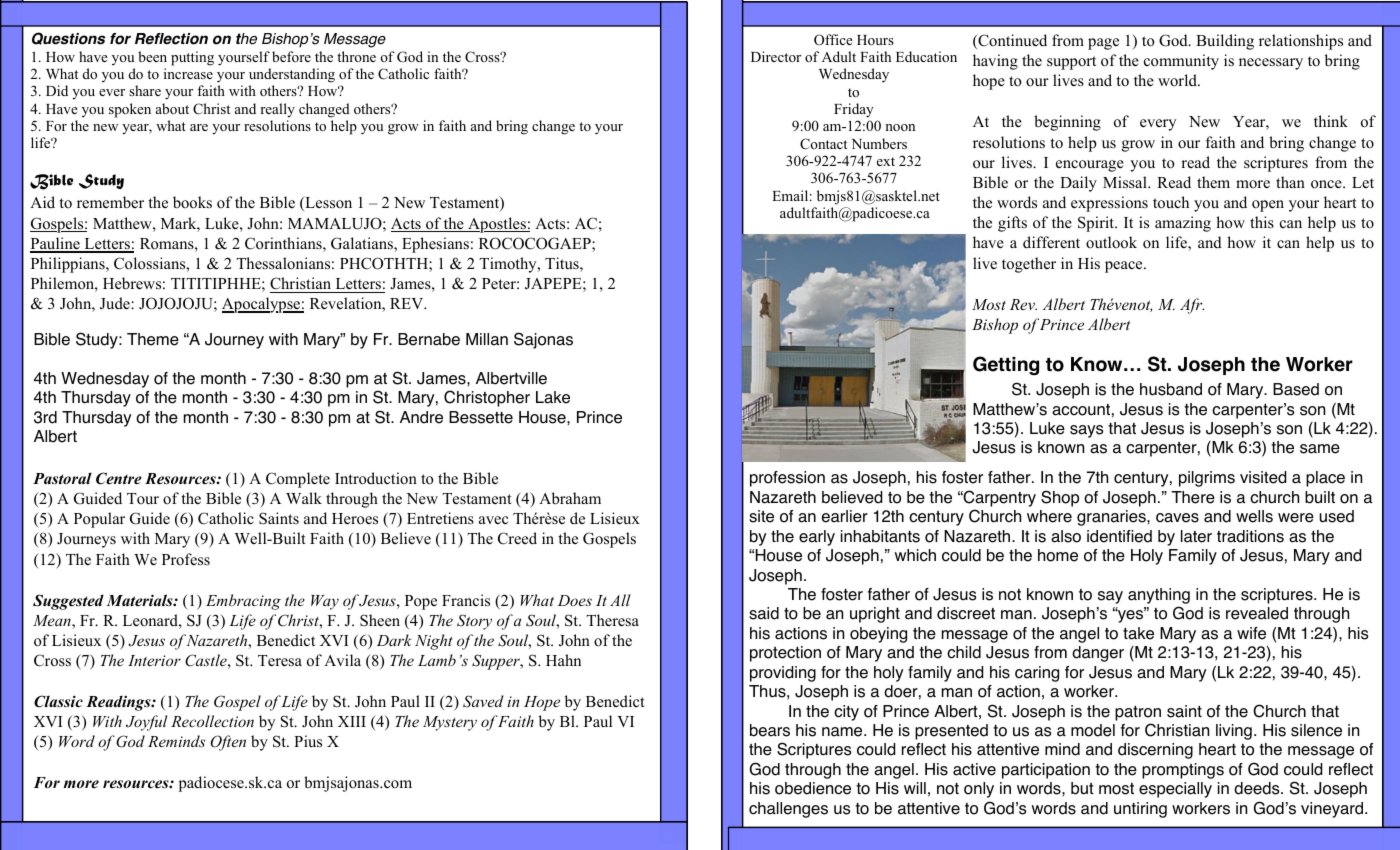 Image resolution: width=1400 pixels, height=850 pixels. I want to click on putting, so click(192, 58).
